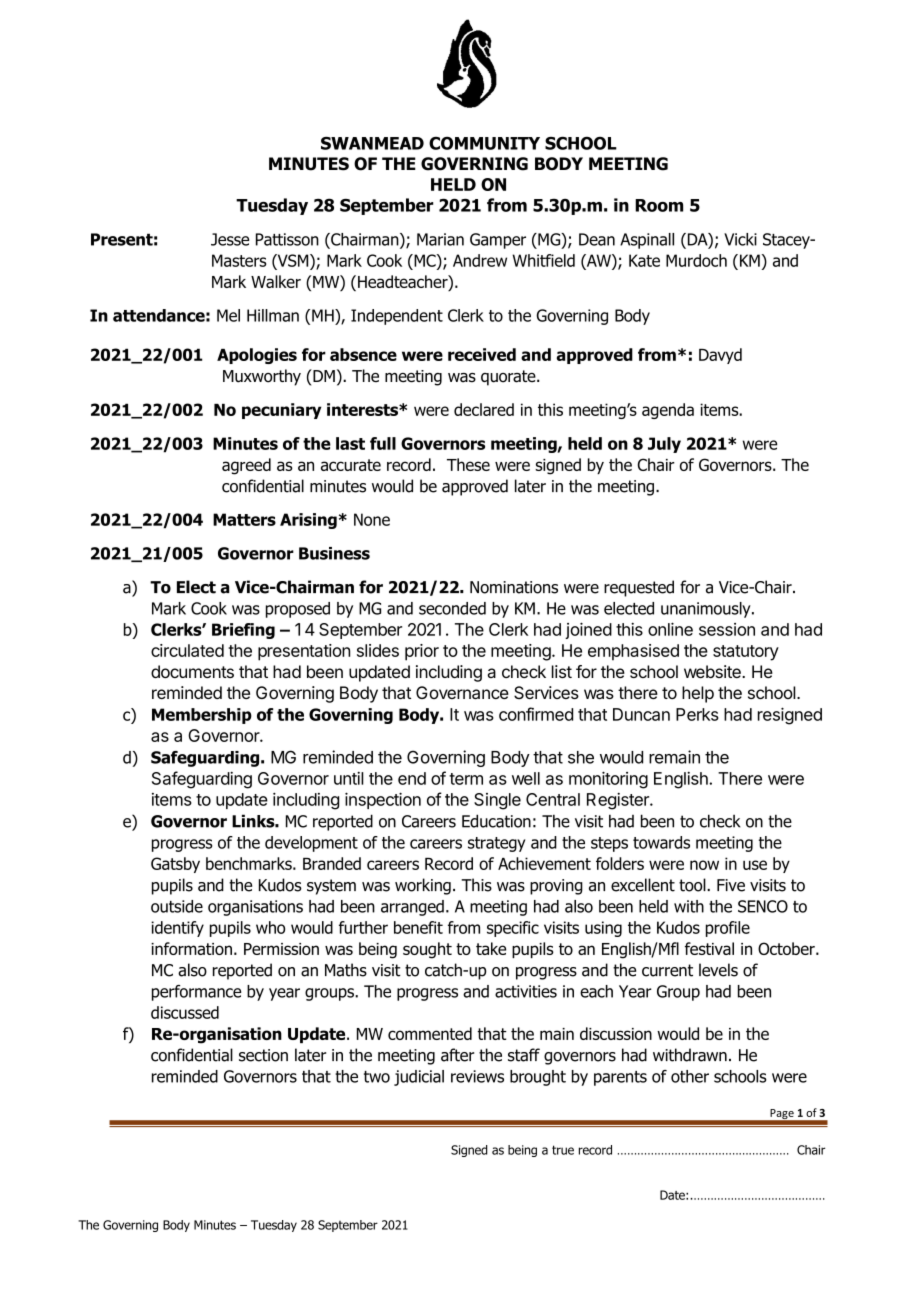  I want to click on section, so click(263, 1055).
